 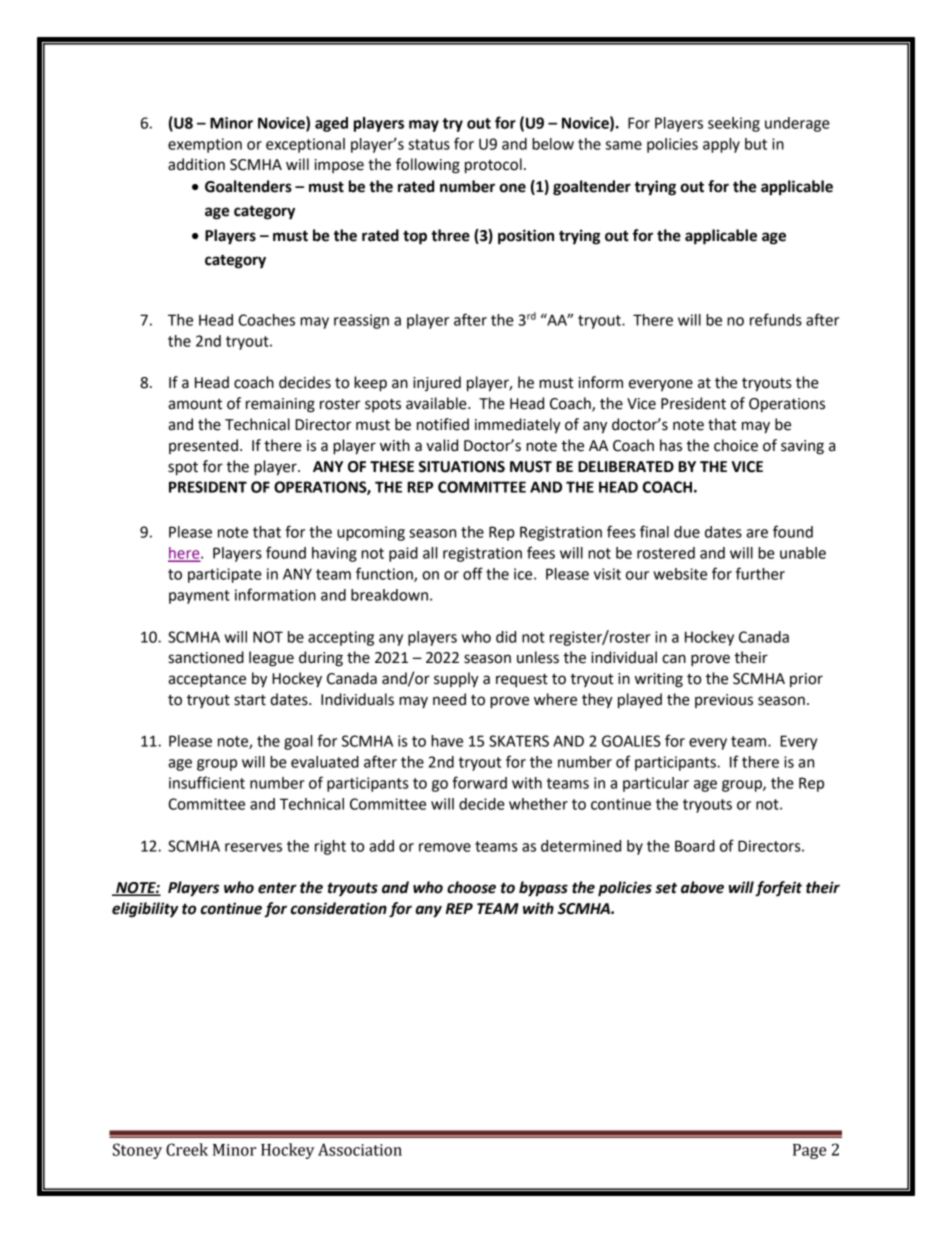 I want to click on all, so click(x=430, y=553).
